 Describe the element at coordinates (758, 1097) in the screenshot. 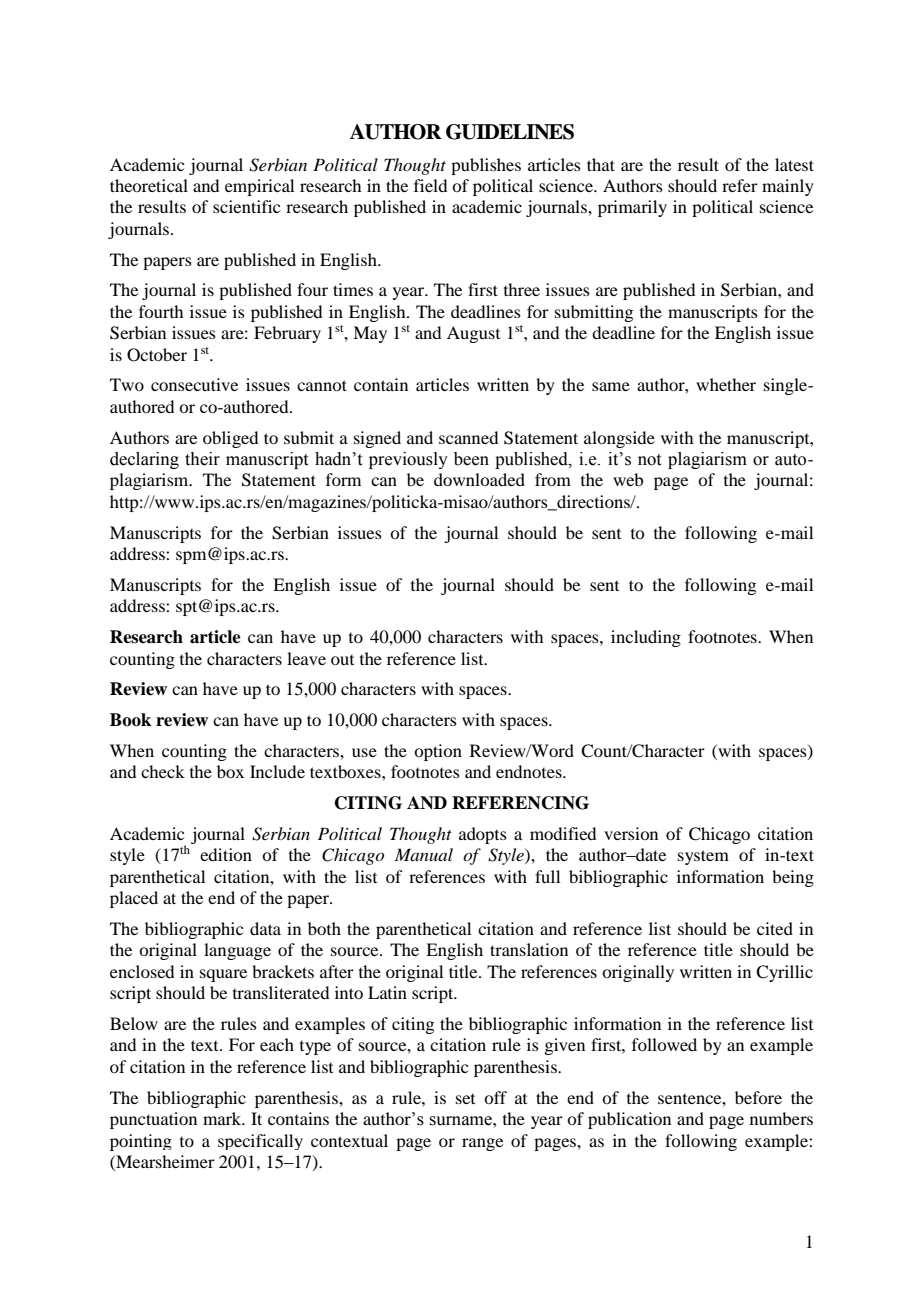

I see `before` at that location.
